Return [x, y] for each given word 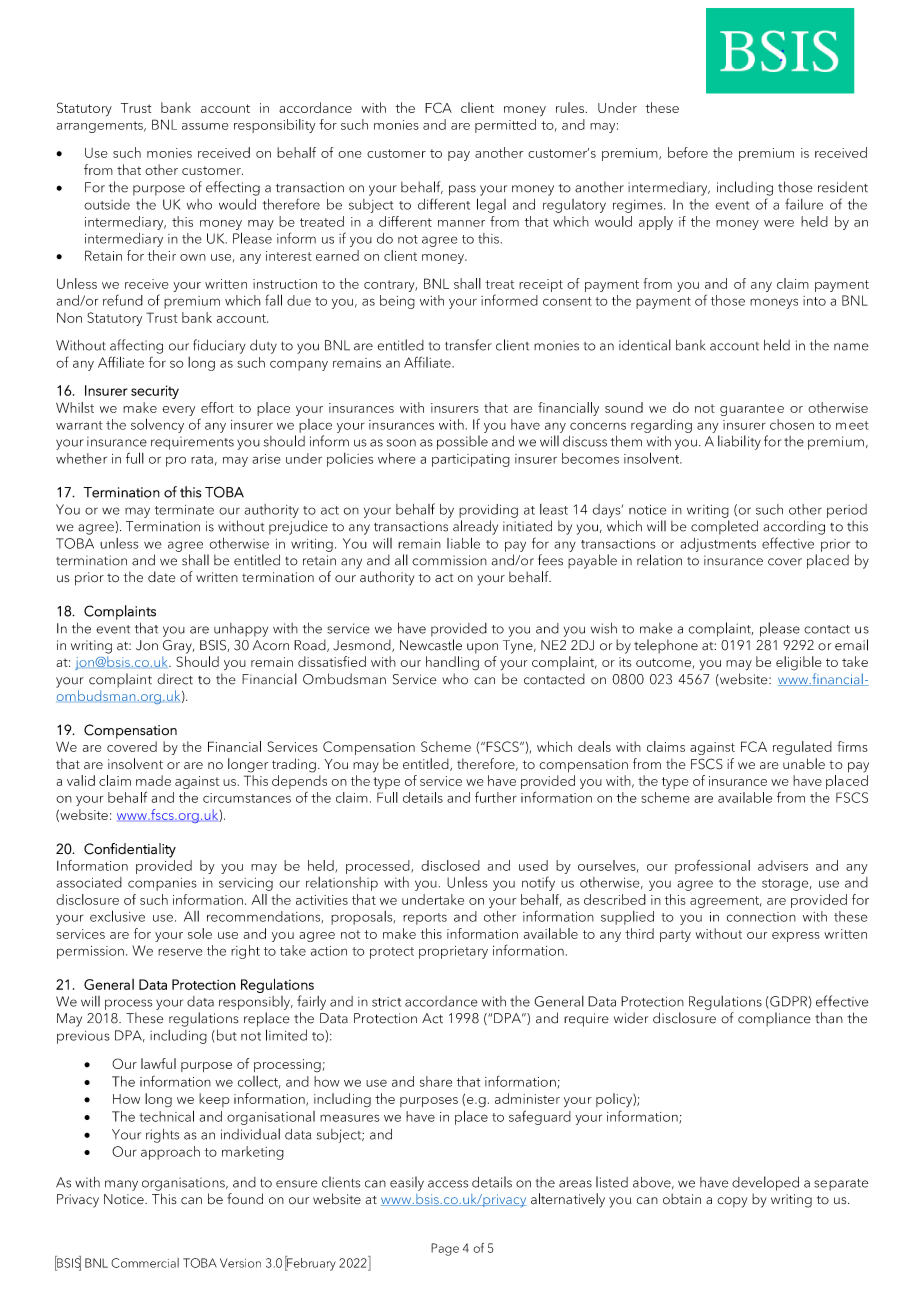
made [153, 780]
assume [205, 126]
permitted [505, 126]
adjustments [718, 545]
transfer [468, 345]
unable [804, 763]
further [496, 797]
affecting [136, 346]
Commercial [145, 1263]
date [161, 577]
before [688, 152]
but [225, 1035]
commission [449, 560]
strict [386, 1002]
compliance [774, 1019]
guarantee [752, 410]
